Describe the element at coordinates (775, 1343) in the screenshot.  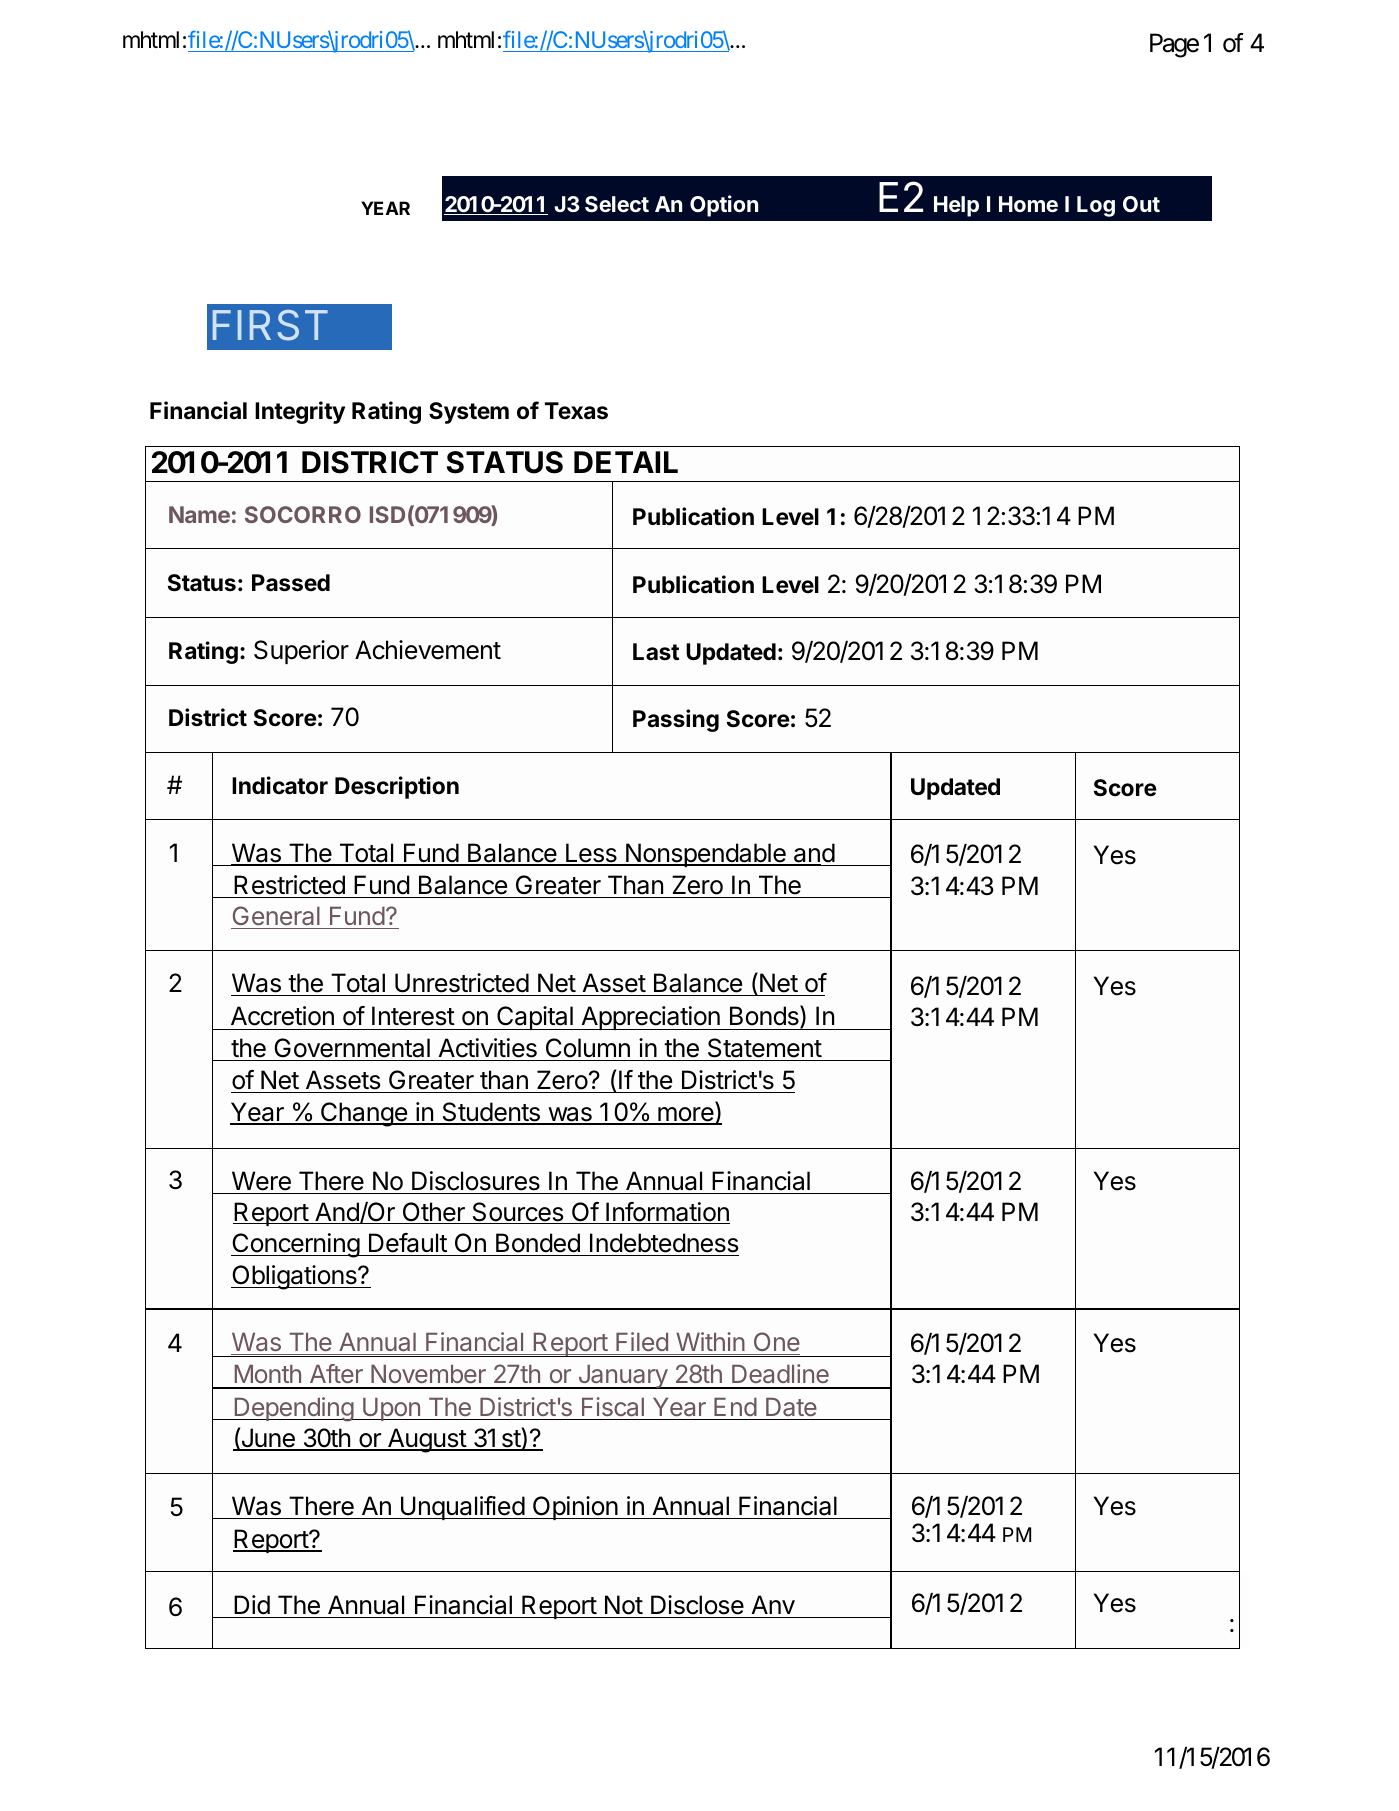
I see `One` at that location.
